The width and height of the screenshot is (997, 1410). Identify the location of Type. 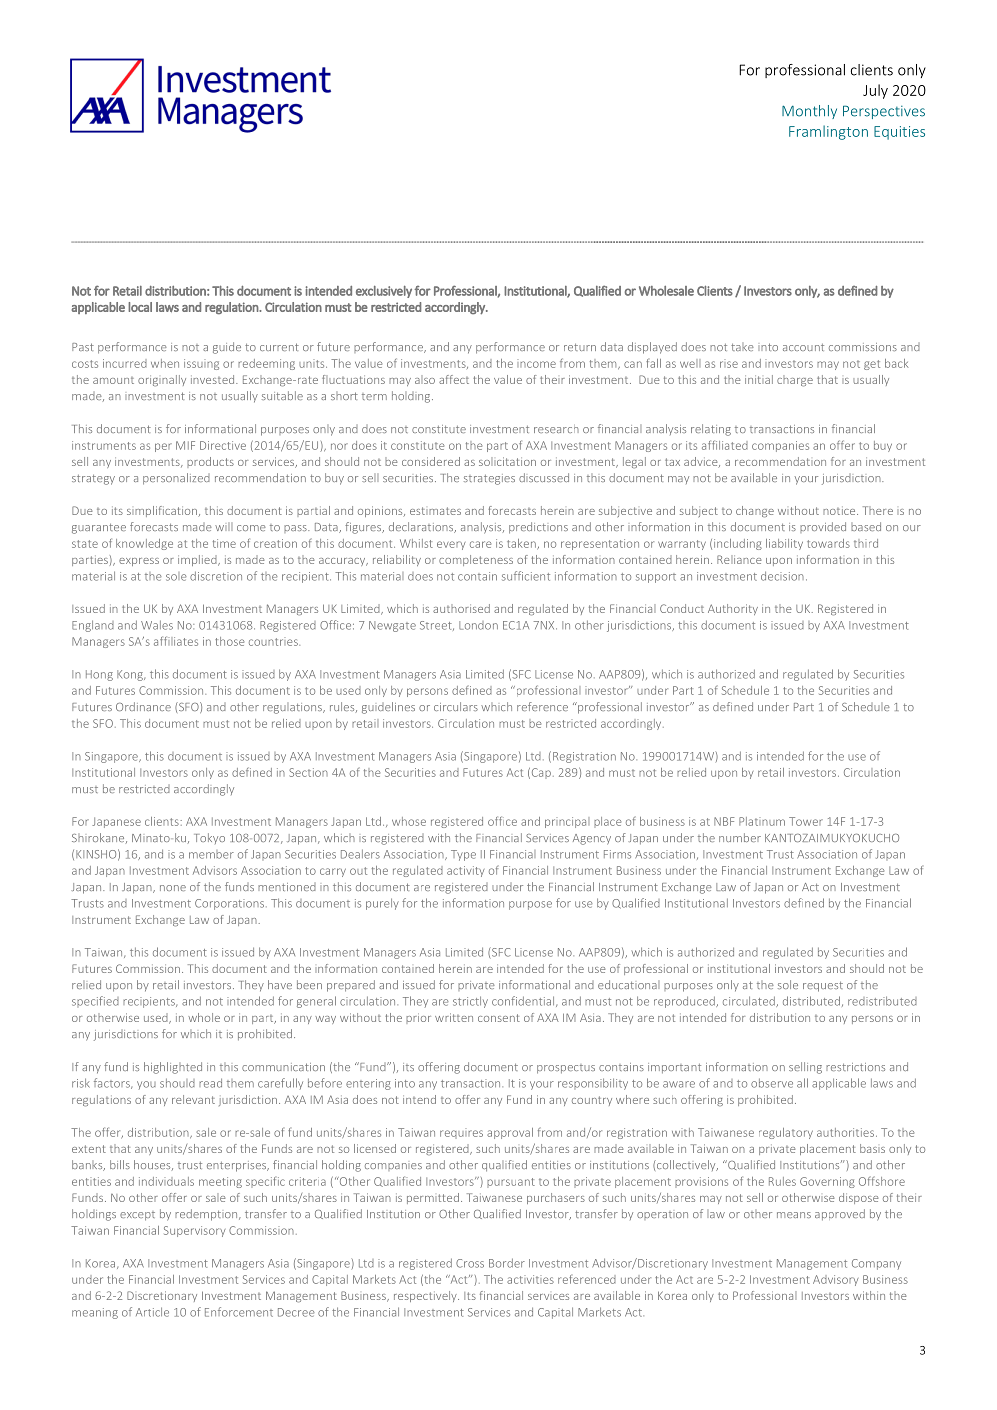
(463, 855).
